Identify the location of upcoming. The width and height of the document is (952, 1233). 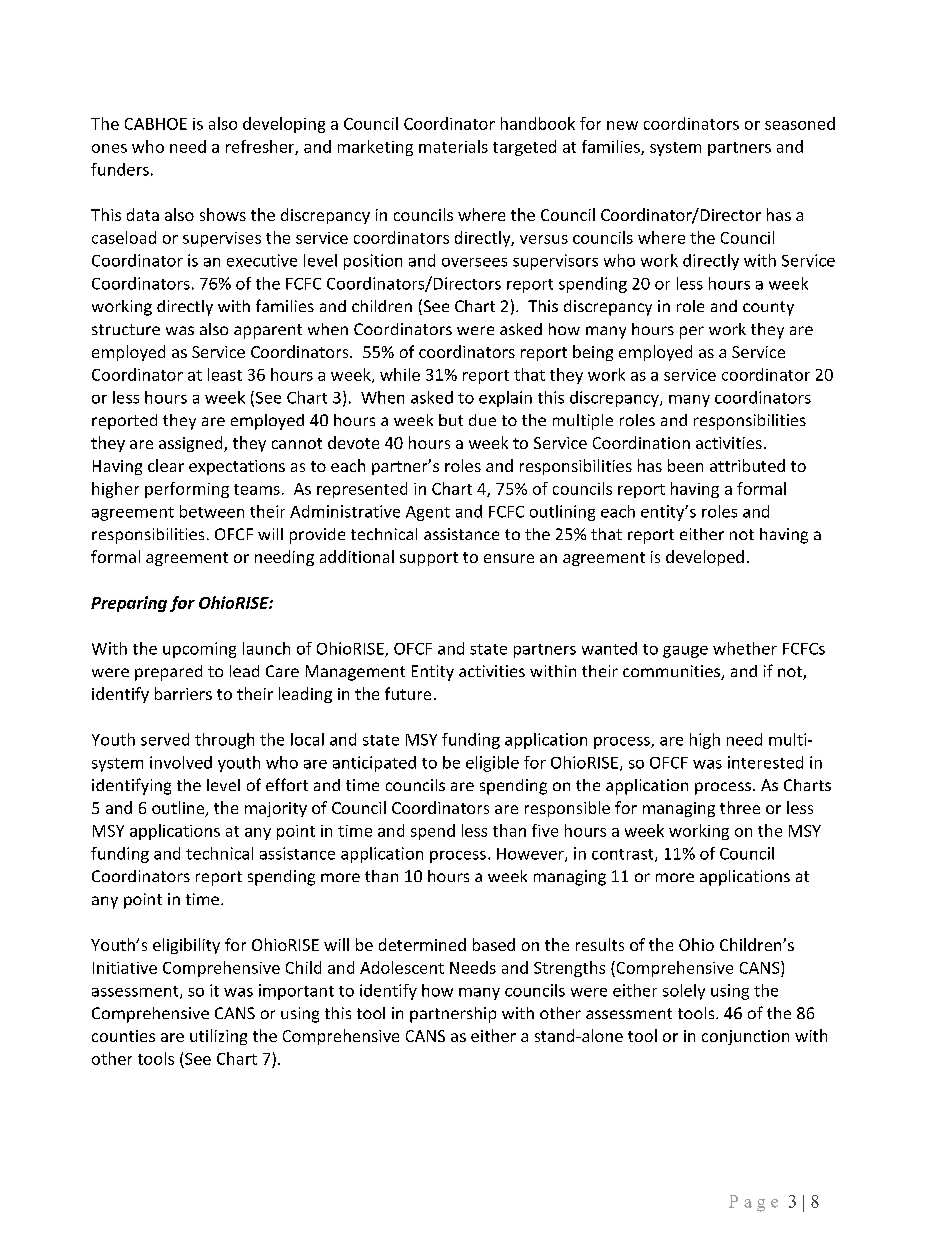
(199, 650).
